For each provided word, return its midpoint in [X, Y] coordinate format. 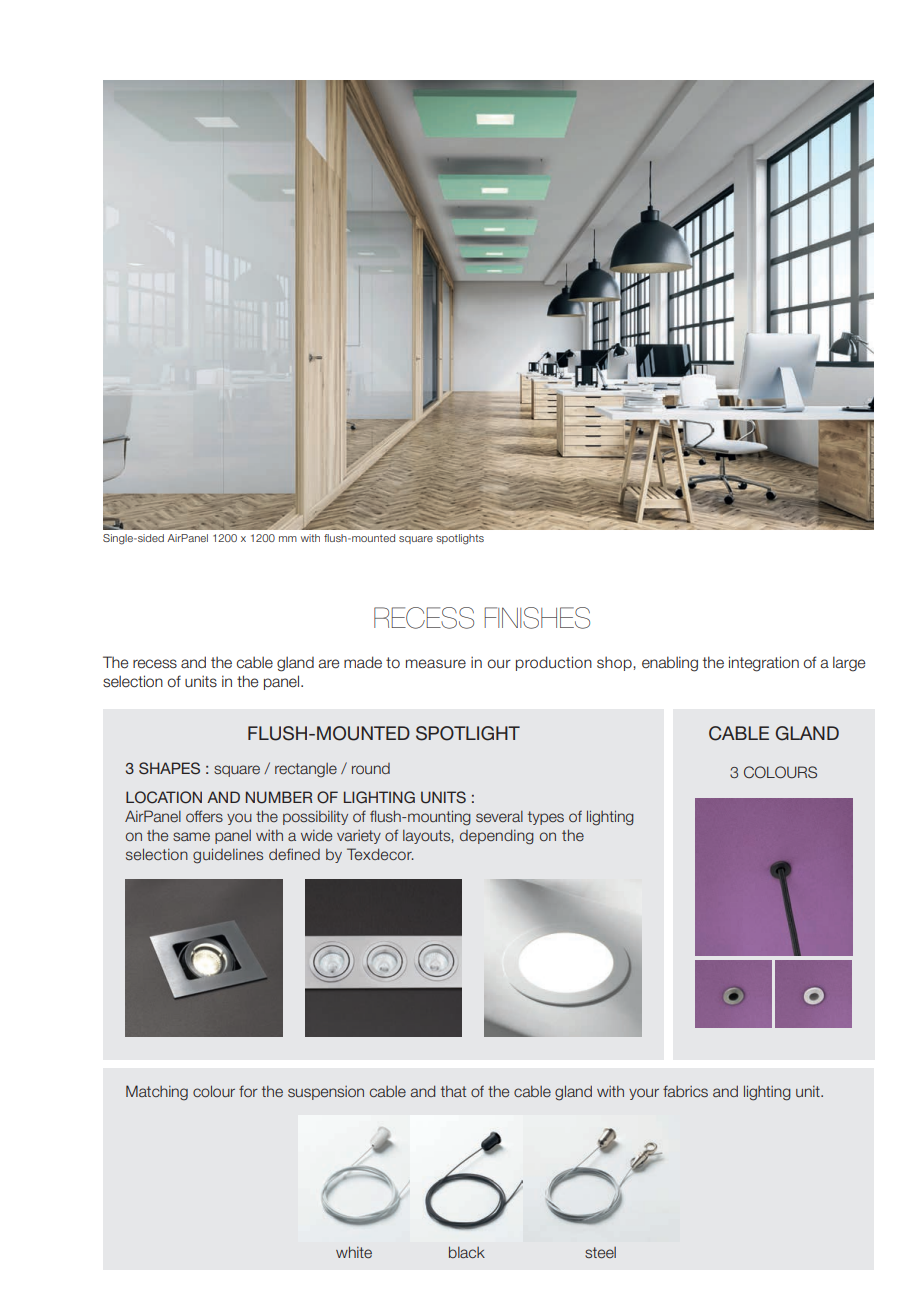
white [354, 1252]
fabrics [685, 1091]
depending [497, 837]
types [546, 818]
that [453, 1091]
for [248, 1091]
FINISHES [537, 618]
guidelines [228, 856]
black [467, 1252]
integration [764, 664]
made [363, 662]
